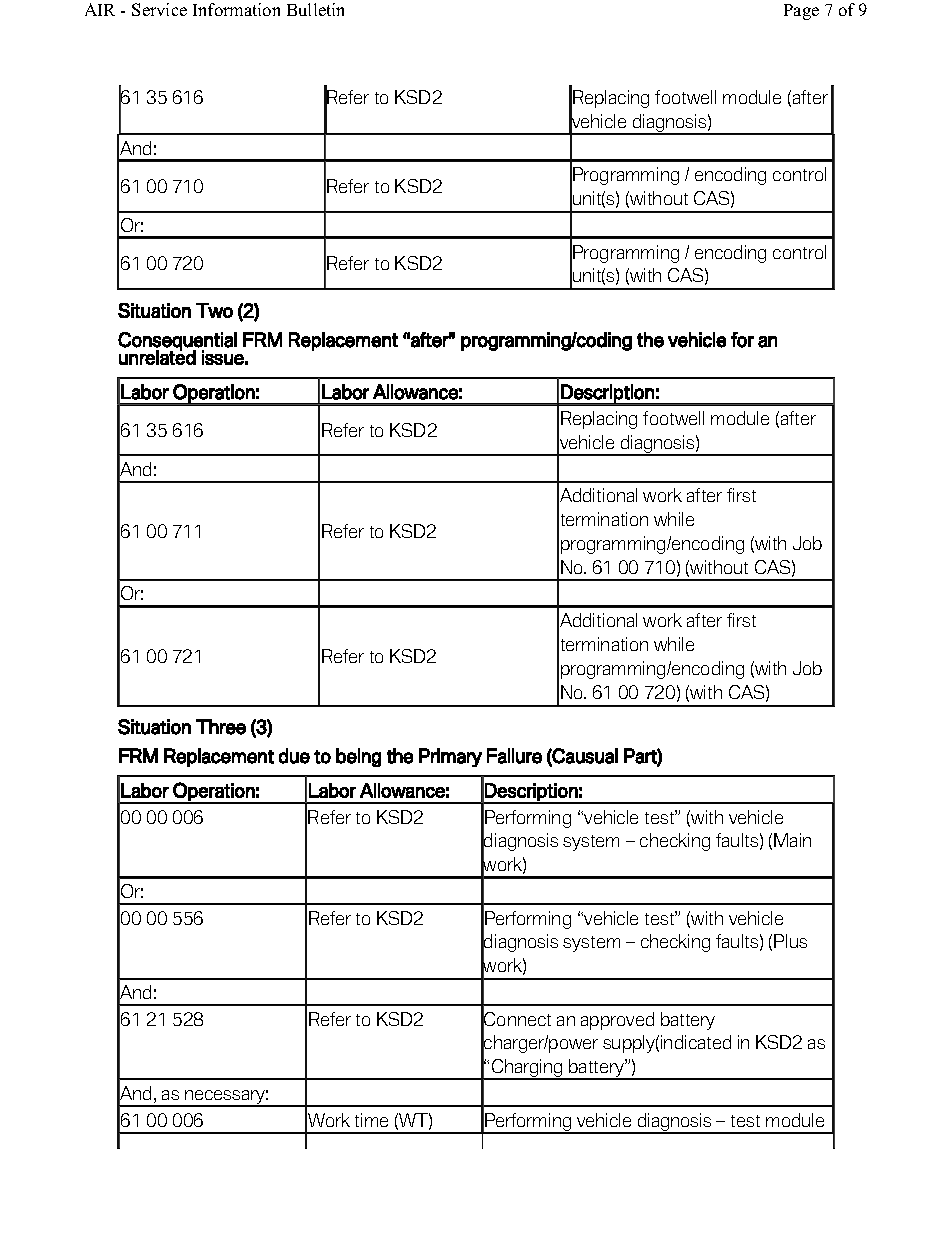  Describe the element at coordinates (450, 757) in the screenshot. I see `Primary` at that location.
